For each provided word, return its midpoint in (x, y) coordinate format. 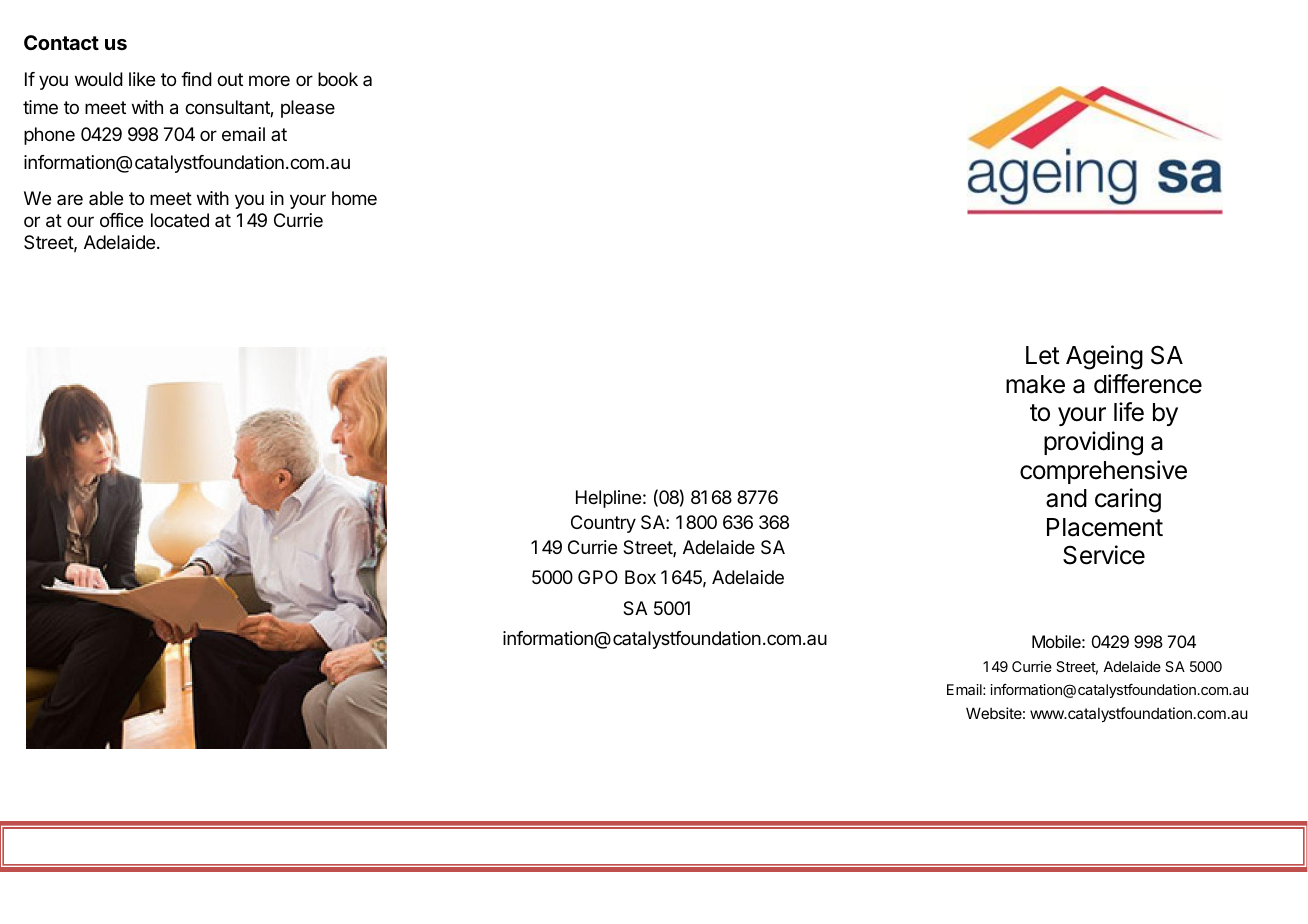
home (354, 198)
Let (1043, 355)
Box (640, 577)
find (196, 79)
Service (1104, 555)
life (1129, 412)
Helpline (608, 499)
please (308, 109)
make (1035, 384)
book (338, 79)
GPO (598, 577)
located (180, 220)
